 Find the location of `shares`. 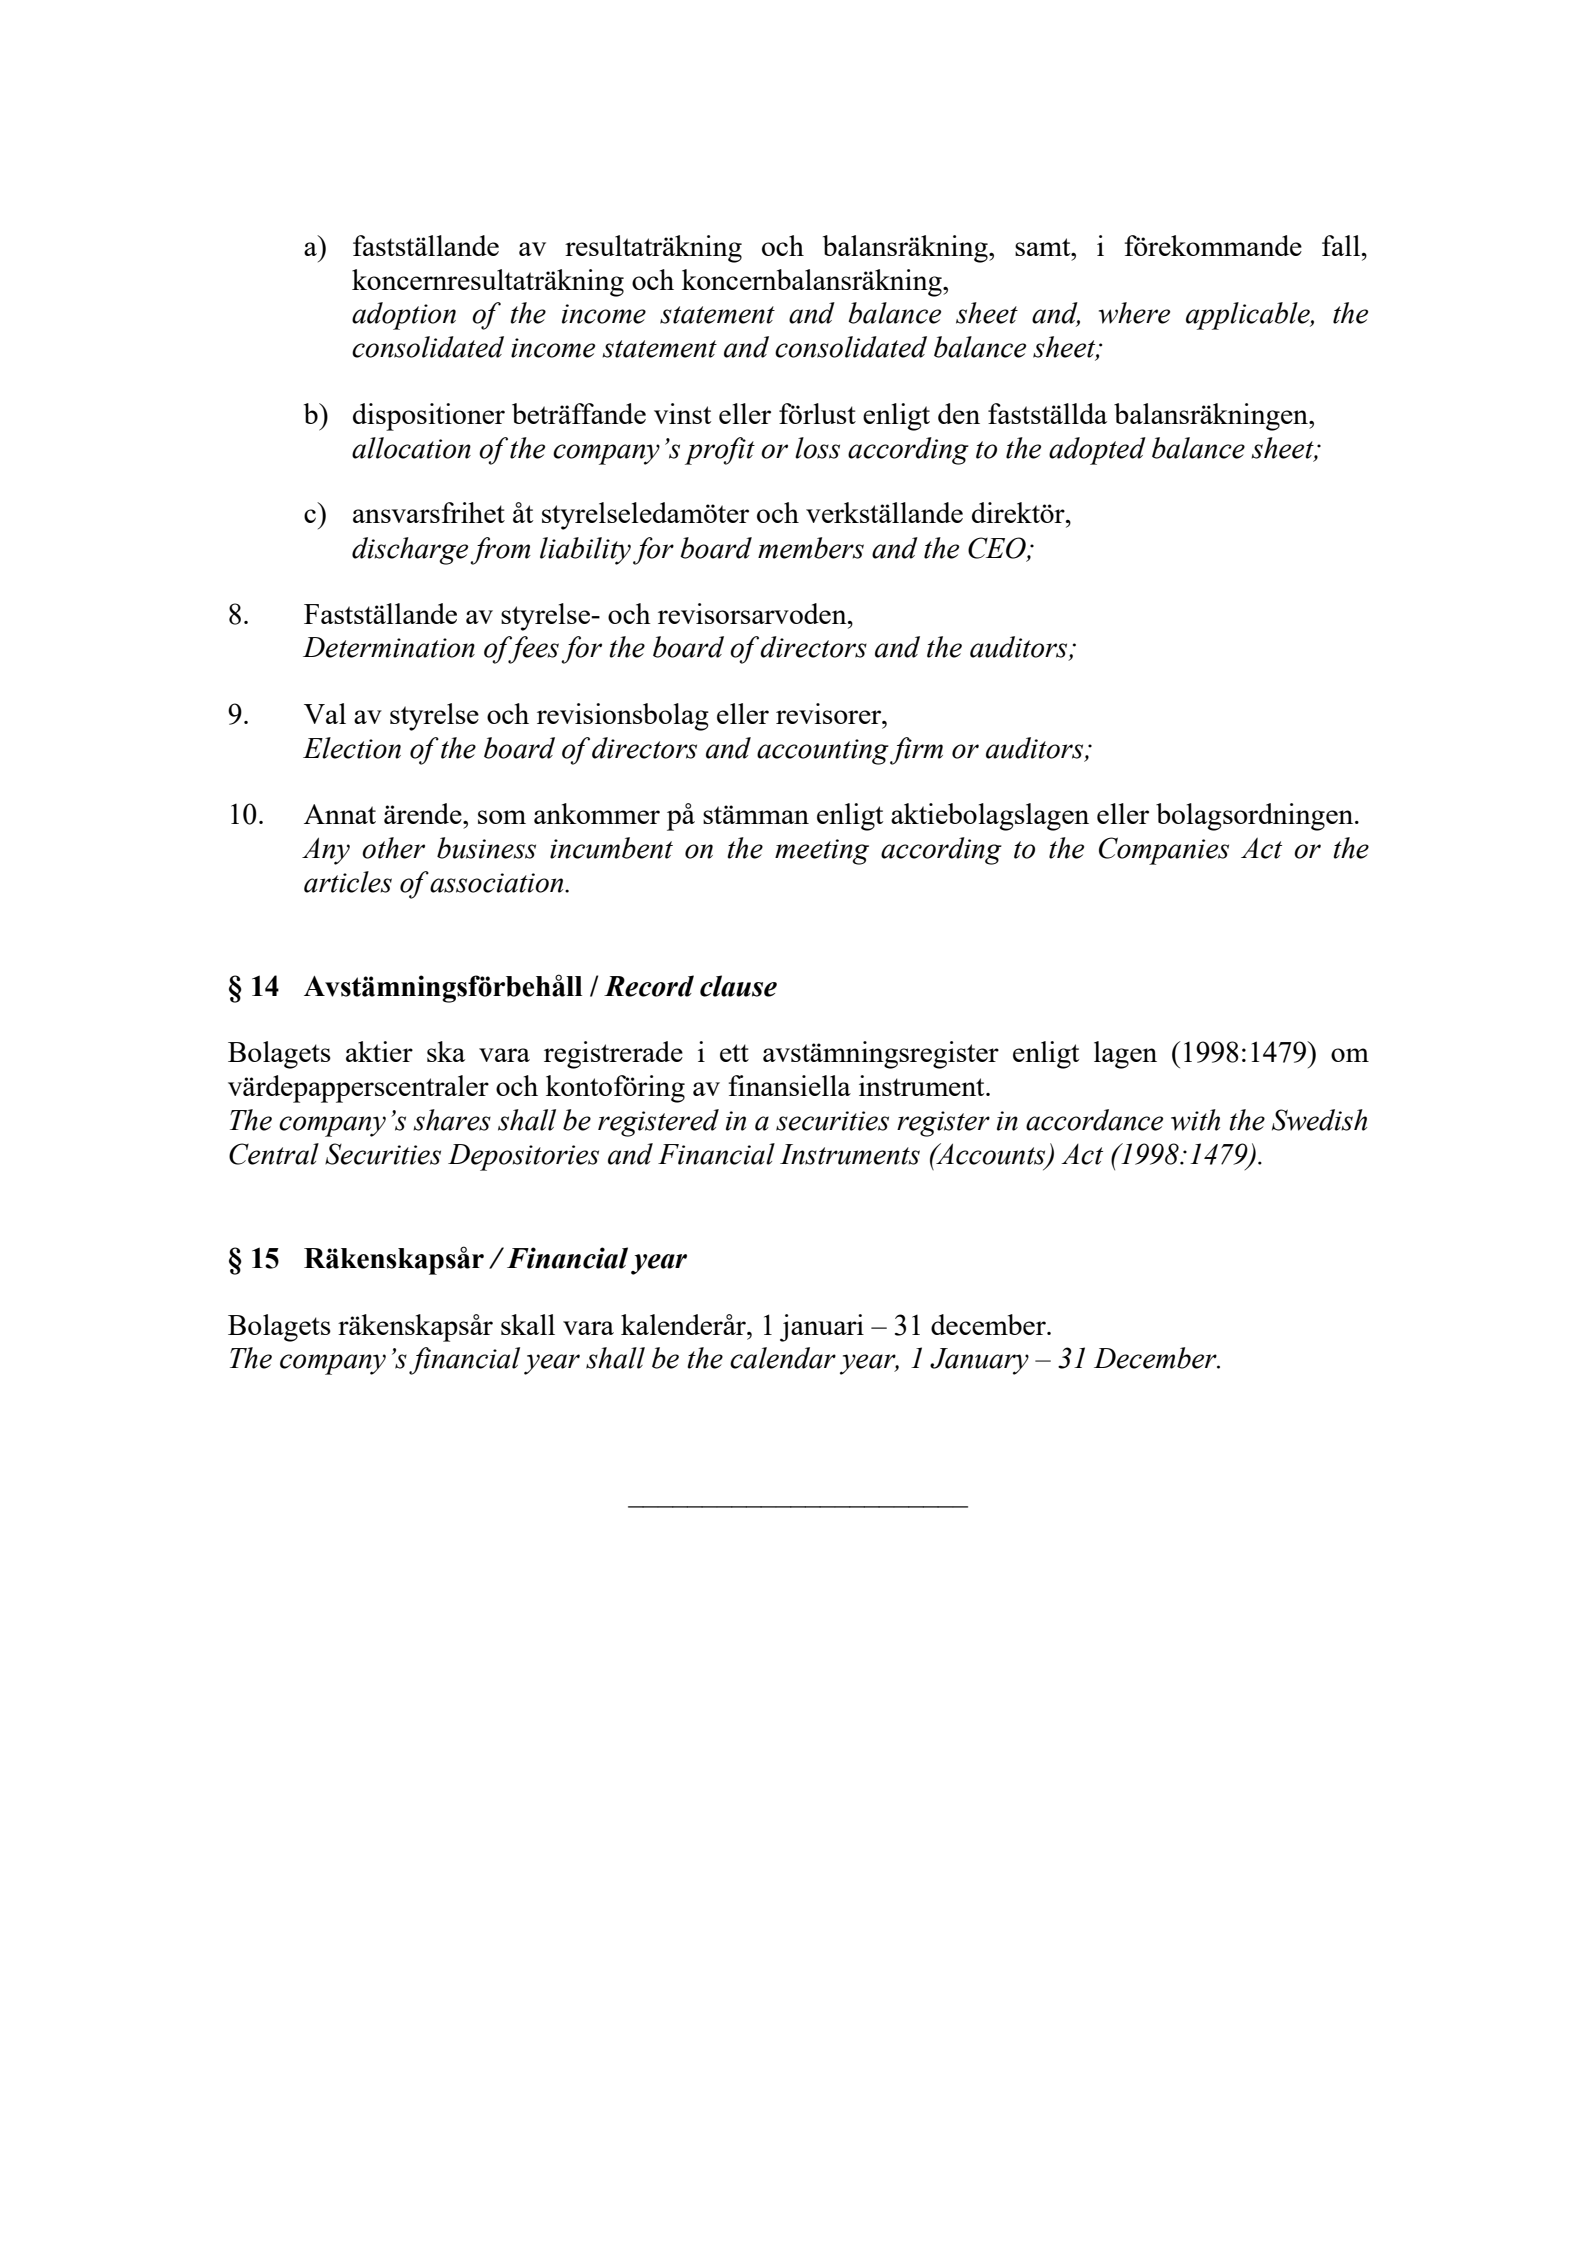

shares is located at coordinates (452, 1120).
